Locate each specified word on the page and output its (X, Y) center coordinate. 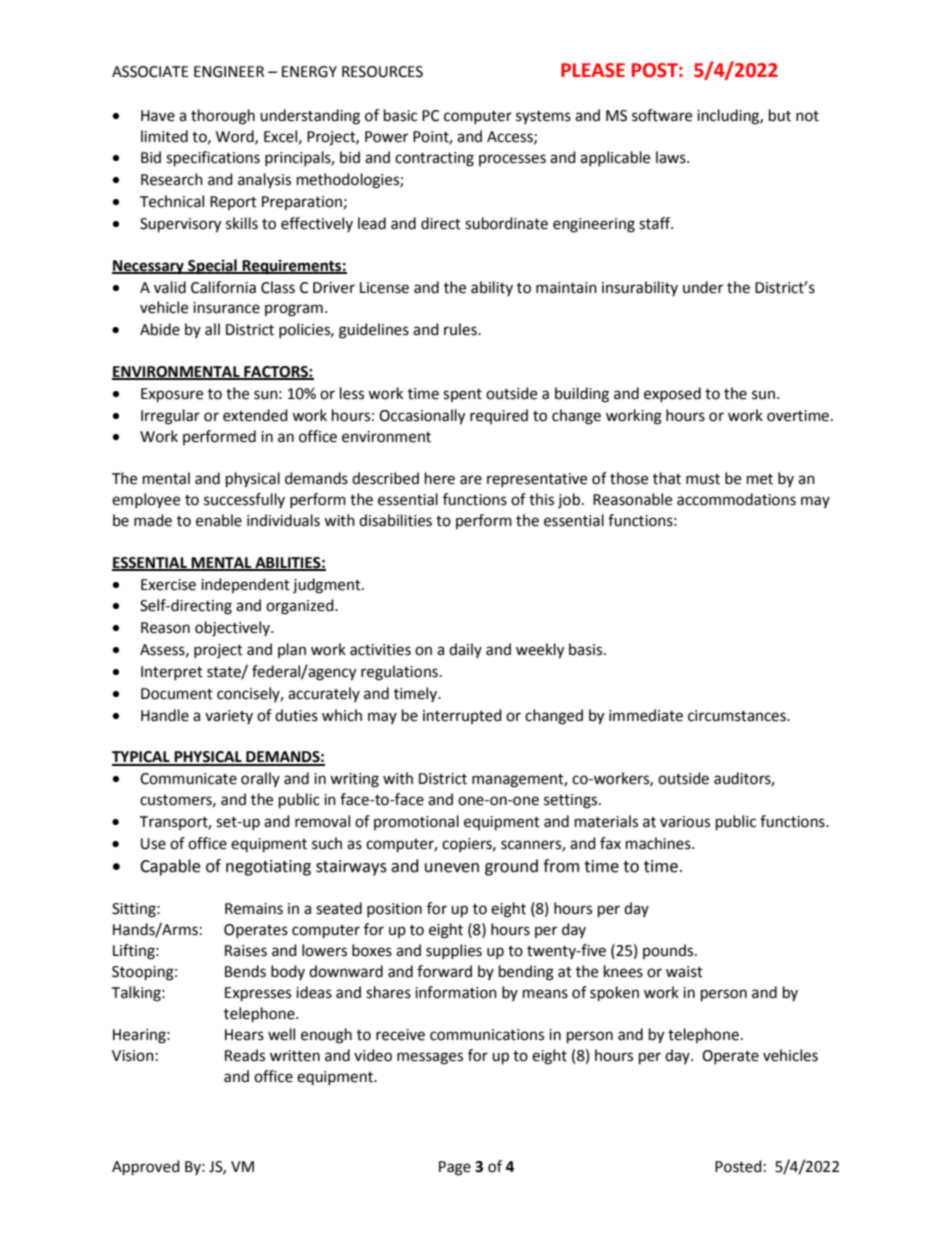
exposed (672, 394)
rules (461, 329)
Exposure (172, 395)
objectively (233, 629)
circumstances (738, 716)
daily (465, 650)
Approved (146, 1168)
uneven (452, 868)
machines (659, 843)
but (780, 115)
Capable (170, 867)
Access (511, 137)
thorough (223, 117)
